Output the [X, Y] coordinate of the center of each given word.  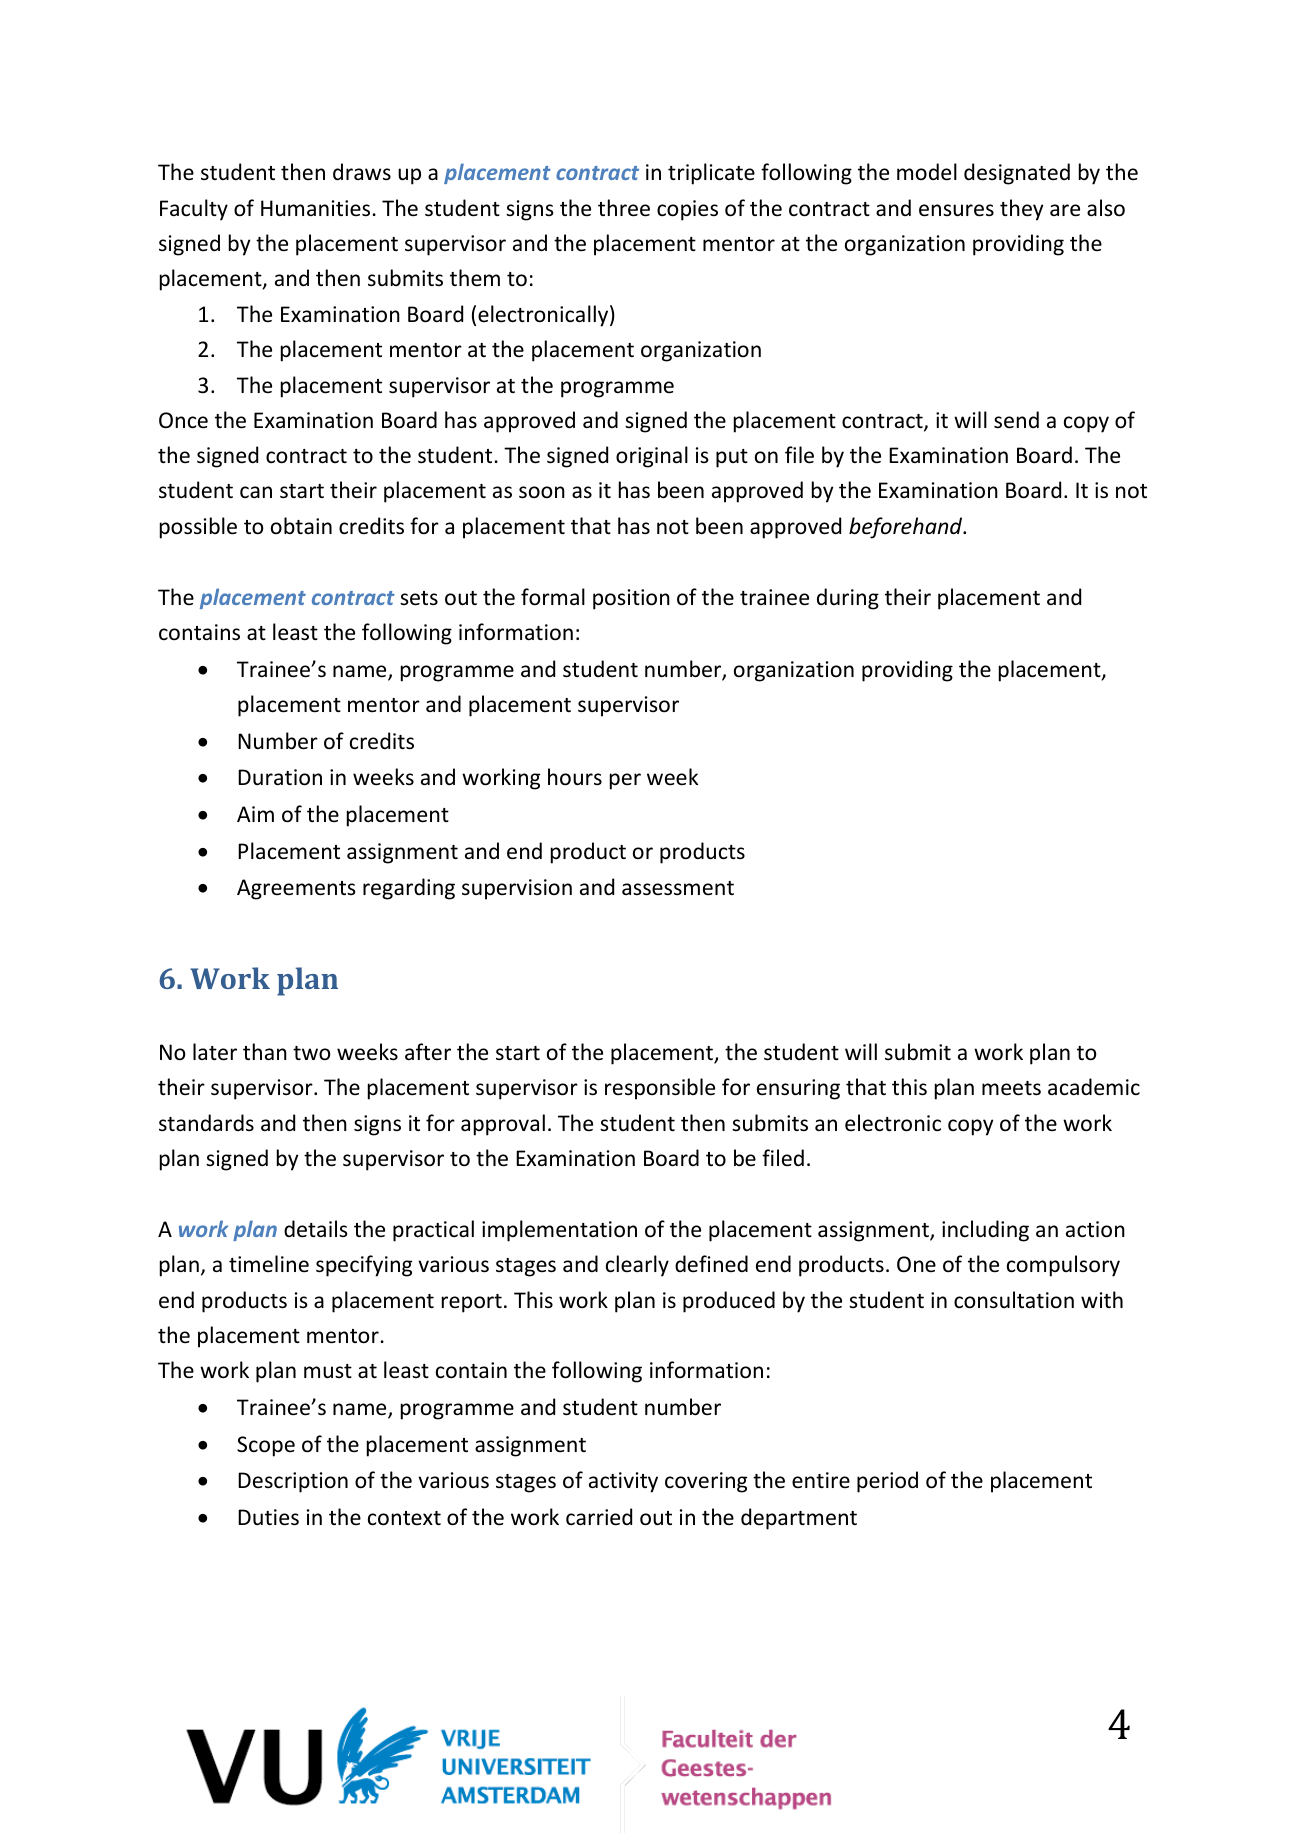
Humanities [315, 208]
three [624, 208]
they [1021, 210]
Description [293, 1482]
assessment [678, 888]
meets [1011, 1088]
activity [623, 1482]
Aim [255, 814]
